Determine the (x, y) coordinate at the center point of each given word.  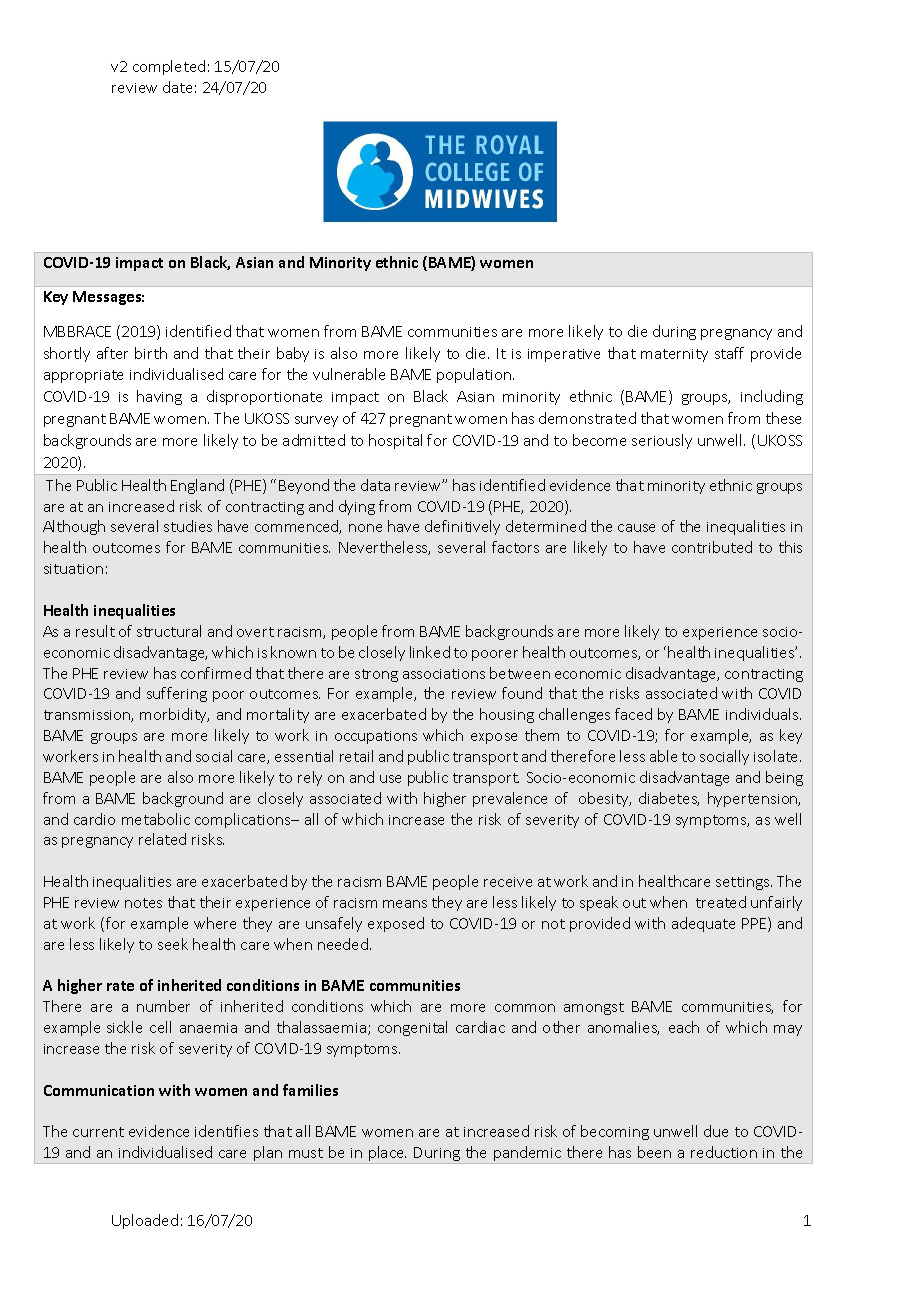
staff (729, 353)
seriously (662, 441)
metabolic (156, 819)
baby (293, 354)
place (387, 1155)
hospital (395, 441)
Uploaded (145, 1221)
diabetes (669, 799)
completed (169, 67)
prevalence (510, 799)
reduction (724, 1152)
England (197, 486)
